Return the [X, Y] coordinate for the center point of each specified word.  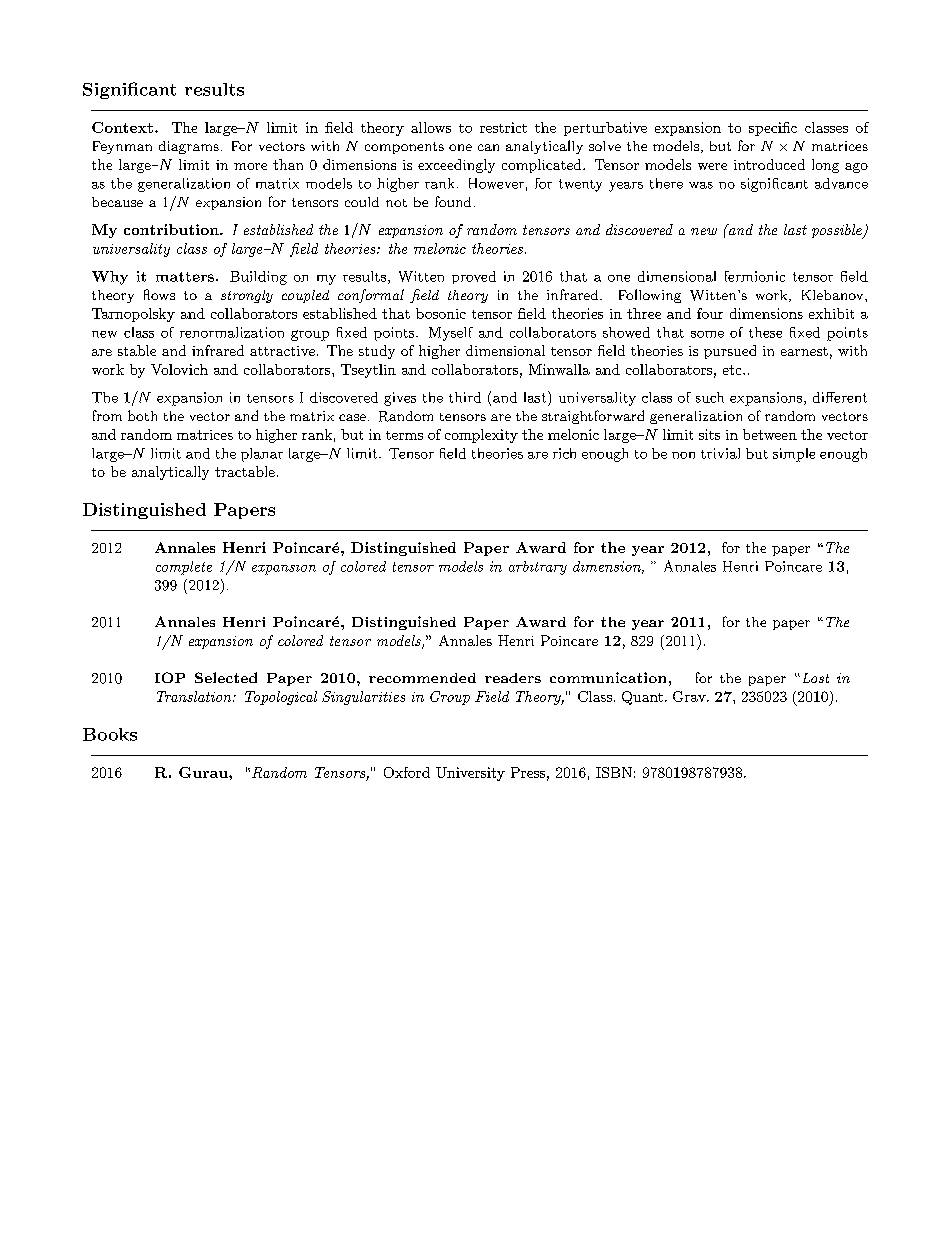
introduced [769, 164]
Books [110, 734]
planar [262, 455]
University [470, 774]
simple [794, 455]
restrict [503, 127]
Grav [690, 696]
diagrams [189, 147]
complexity [481, 436]
